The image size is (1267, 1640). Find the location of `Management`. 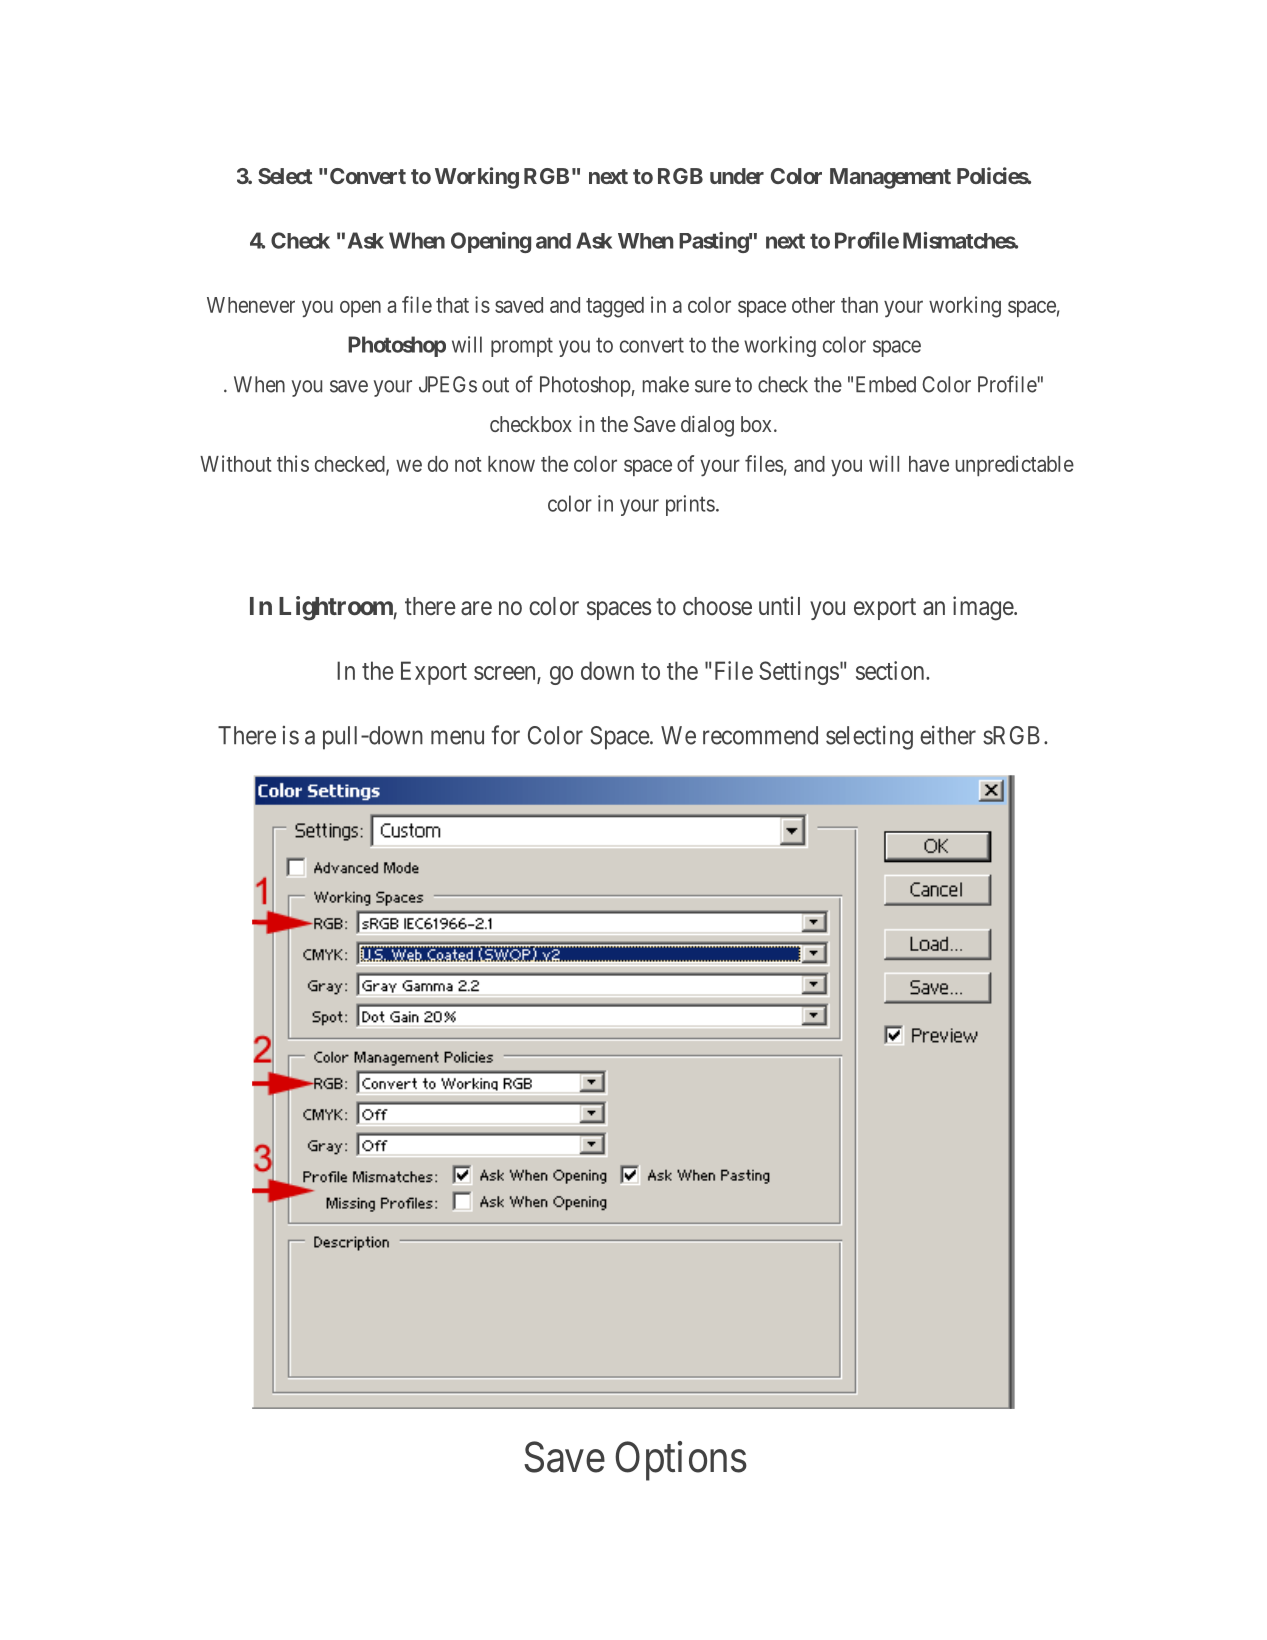

Management is located at coordinates (890, 178).
